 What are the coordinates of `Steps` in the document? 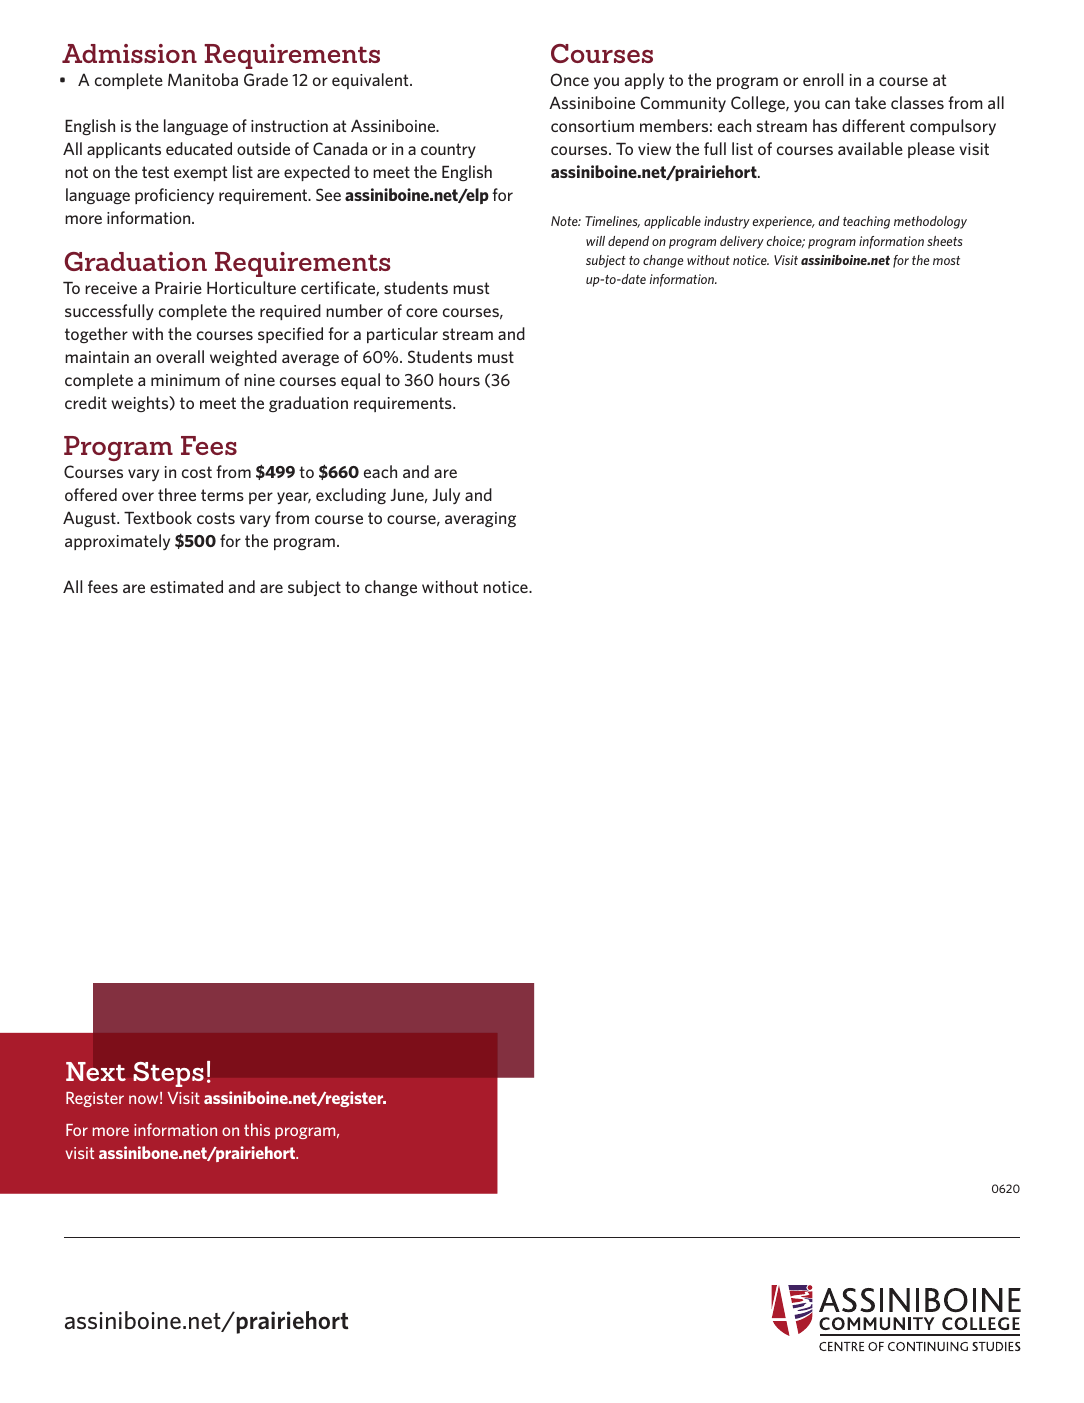 It's located at (168, 1074).
